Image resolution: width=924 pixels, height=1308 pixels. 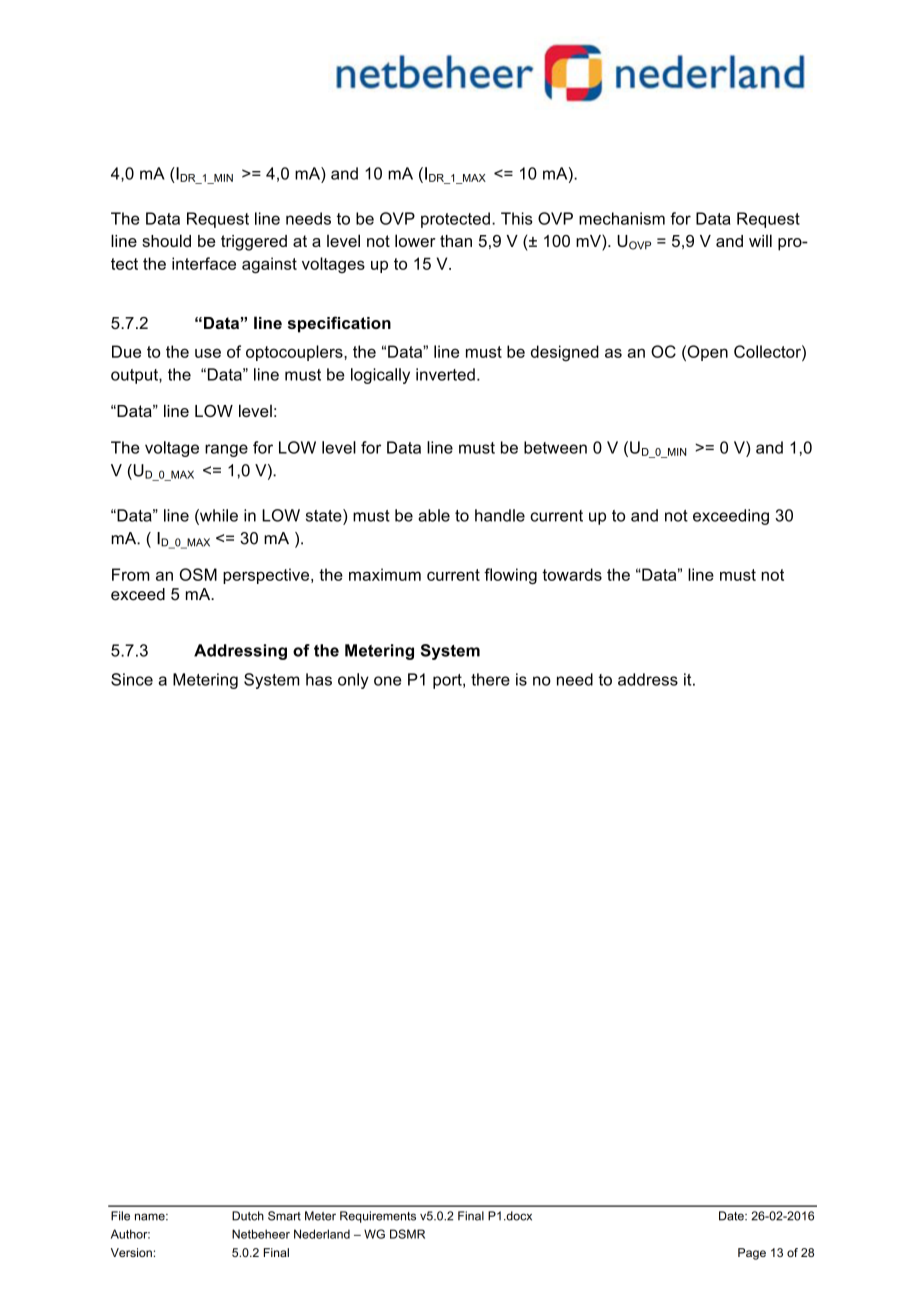 What do you see at coordinates (226, 450) in the page?
I see `range` at bounding box center [226, 450].
